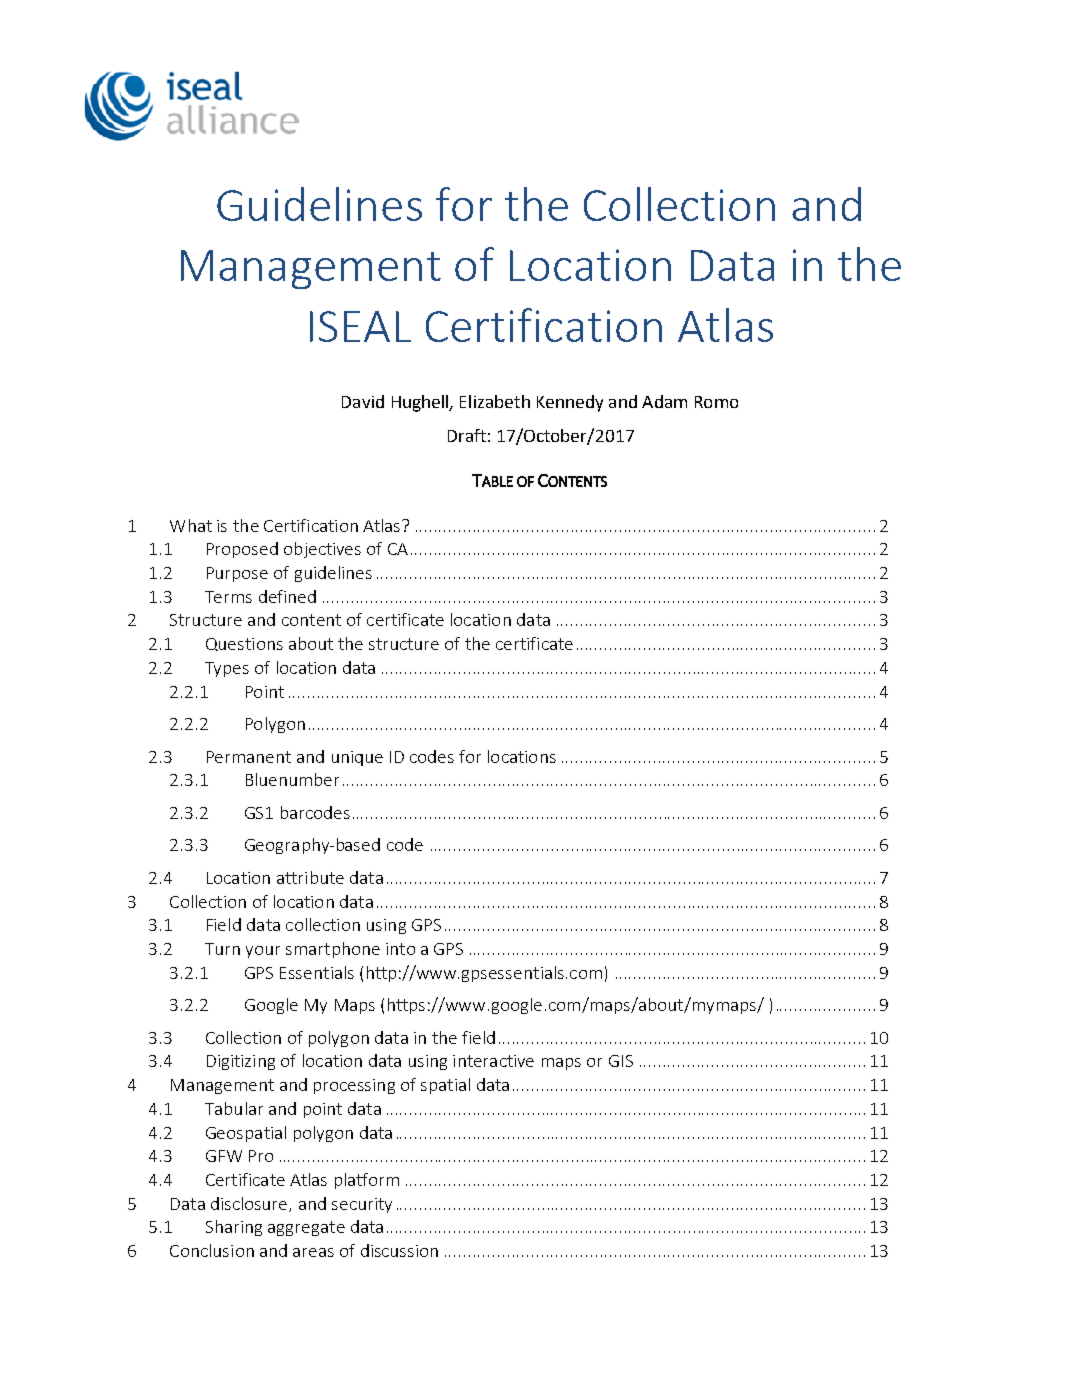 Image resolution: width=1080 pixels, height=1398 pixels. I want to click on discussion, so click(399, 1250).
